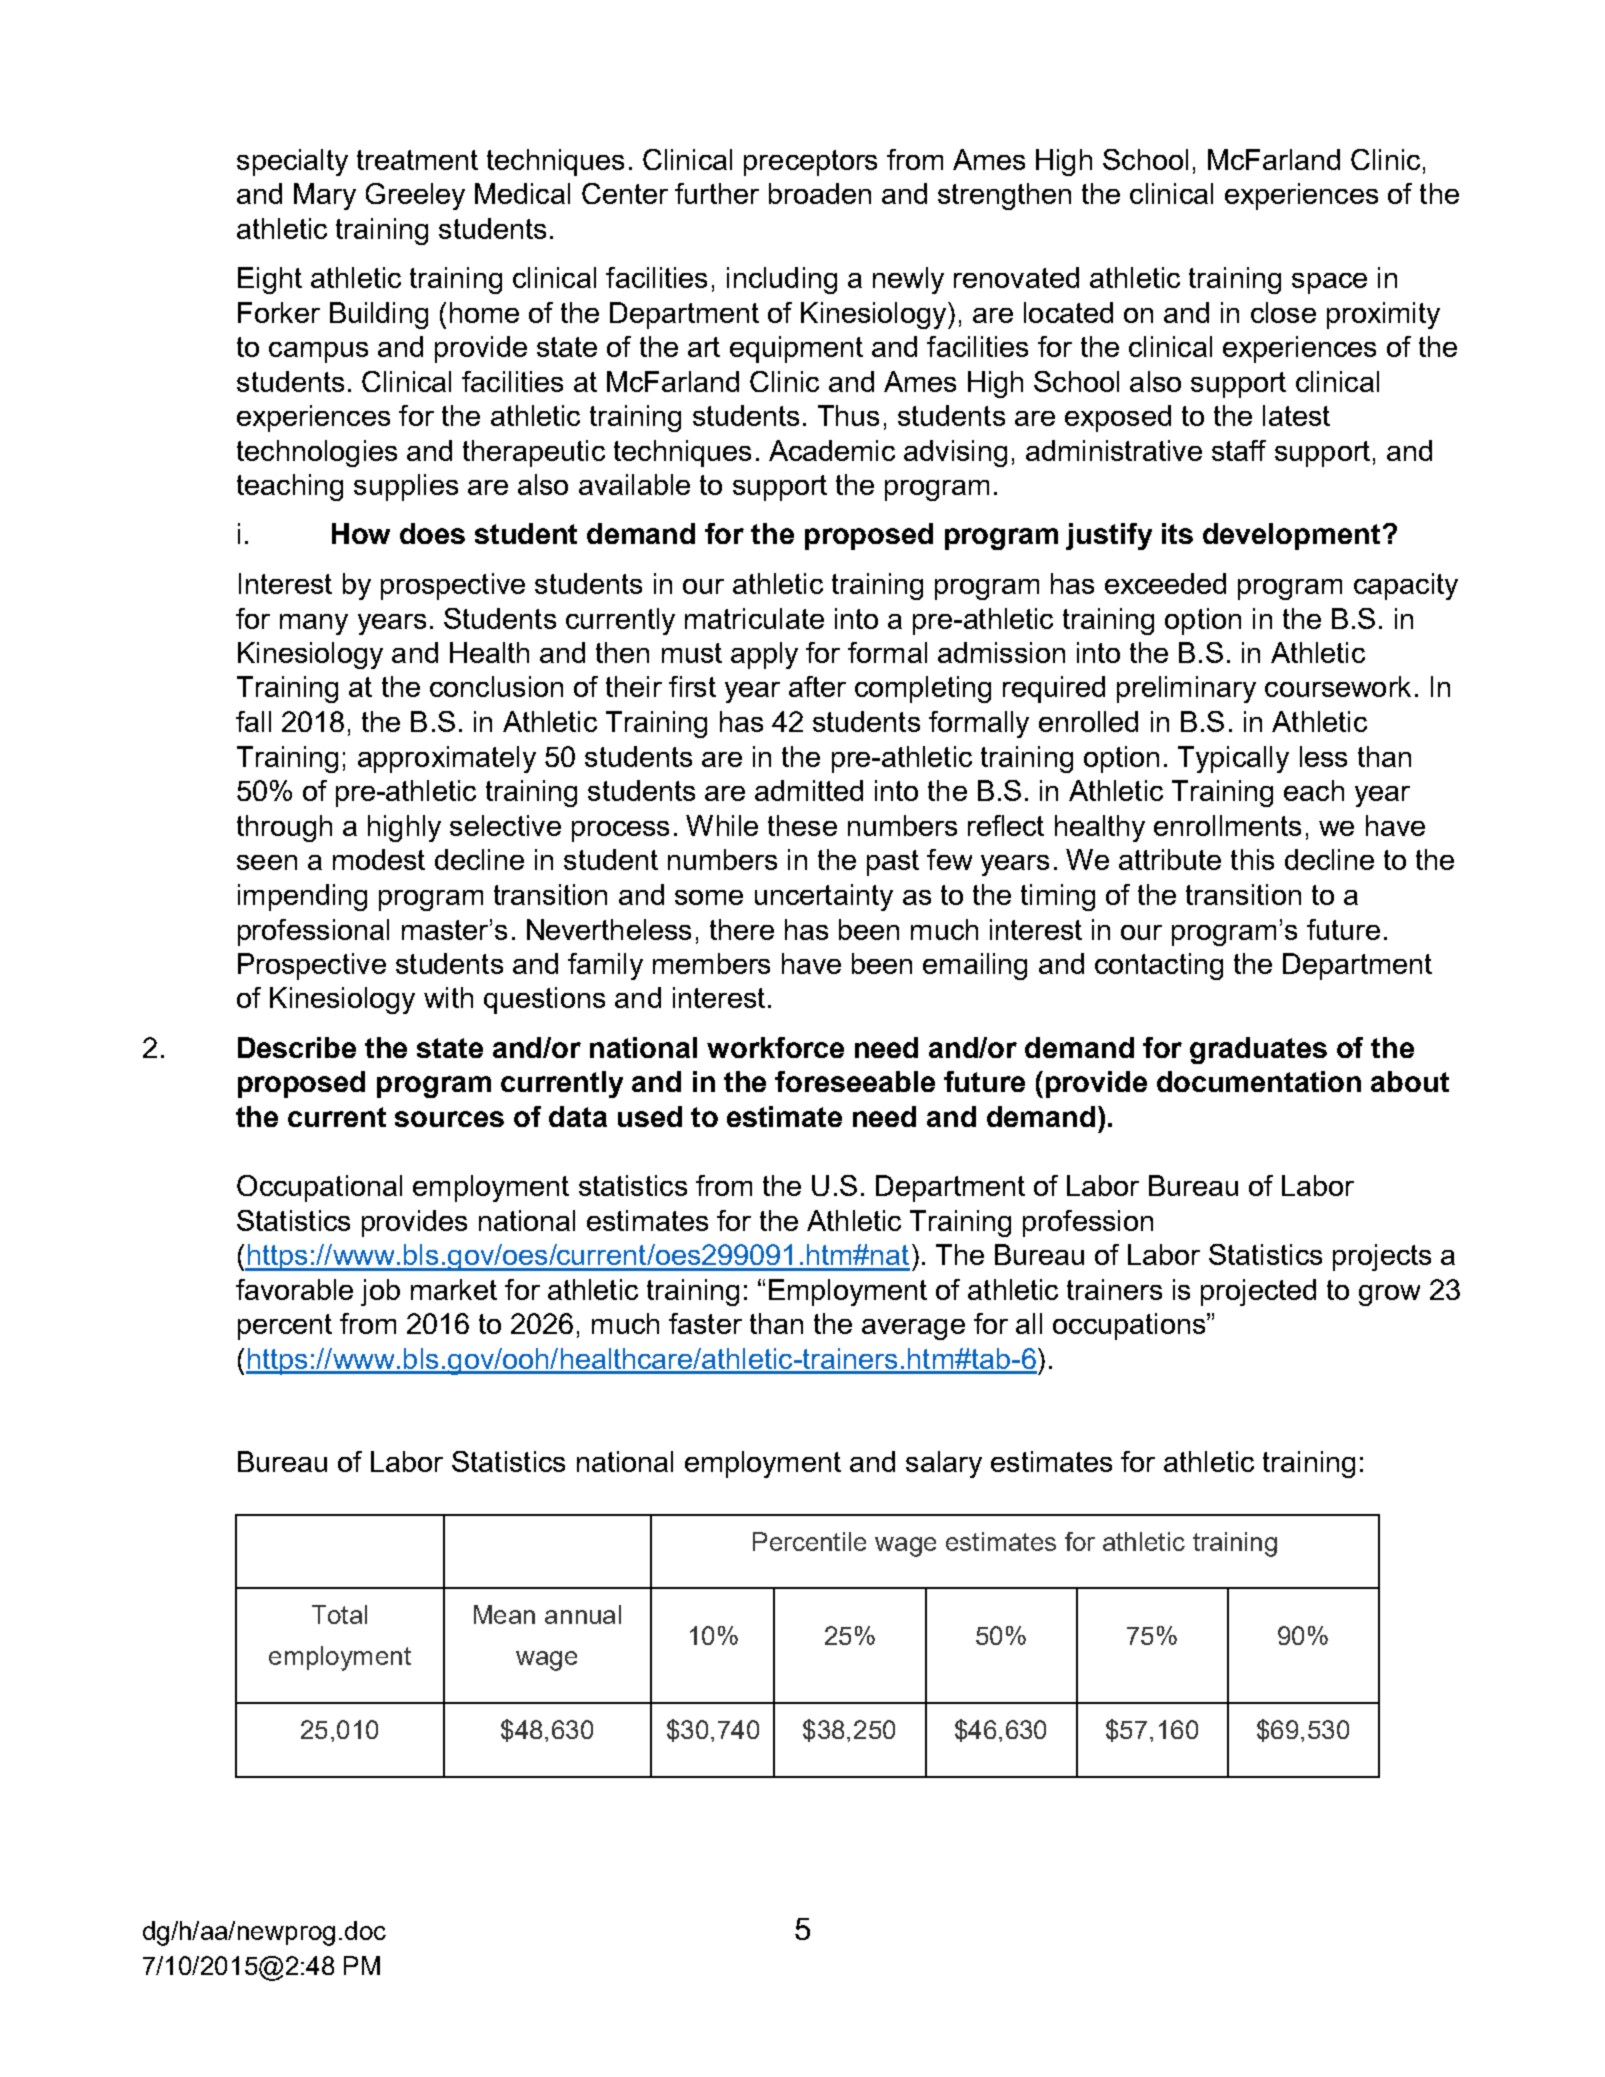 This image has height=2077, width=1605. What do you see at coordinates (449, 1119) in the image?
I see `sources` at bounding box center [449, 1119].
